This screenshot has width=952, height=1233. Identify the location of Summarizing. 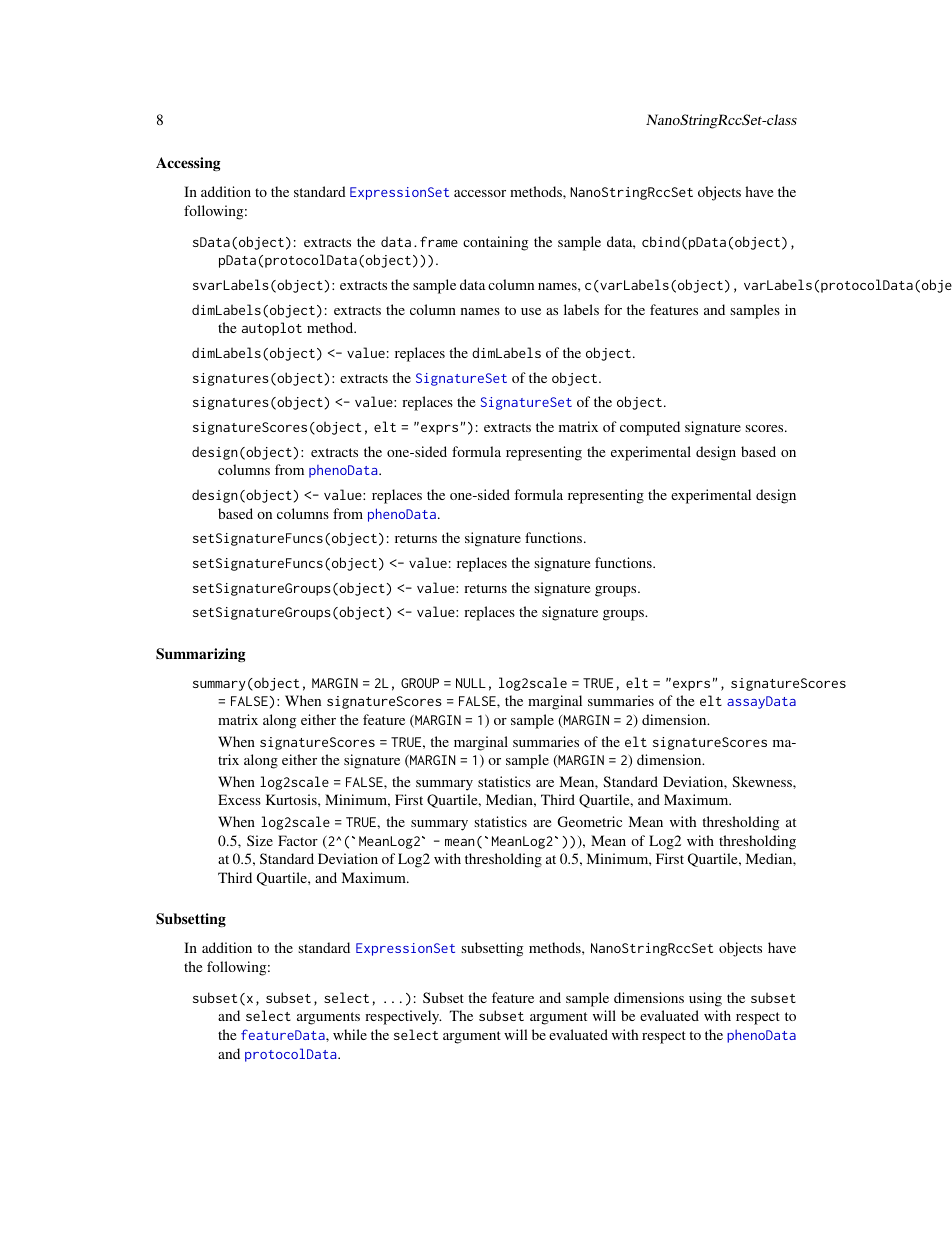
(200, 655).
